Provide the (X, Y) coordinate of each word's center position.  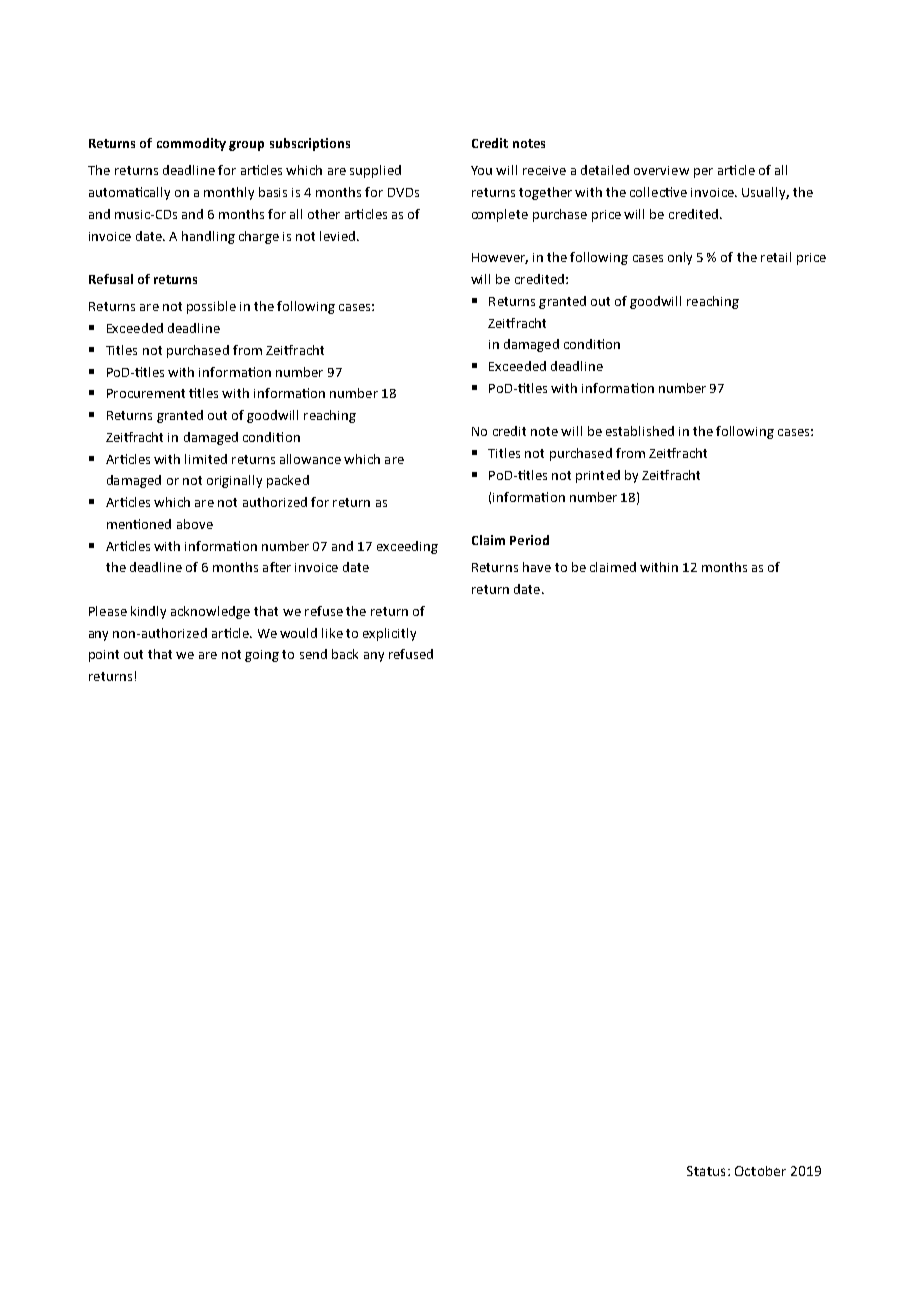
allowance (310, 459)
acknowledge (210, 612)
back (345, 654)
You (481, 170)
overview (661, 170)
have (537, 567)
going (262, 656)
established (640, 431)
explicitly (389, 634)
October (760, 1171)
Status (706, 1171)
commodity (191, 144)
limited (206, 459)
